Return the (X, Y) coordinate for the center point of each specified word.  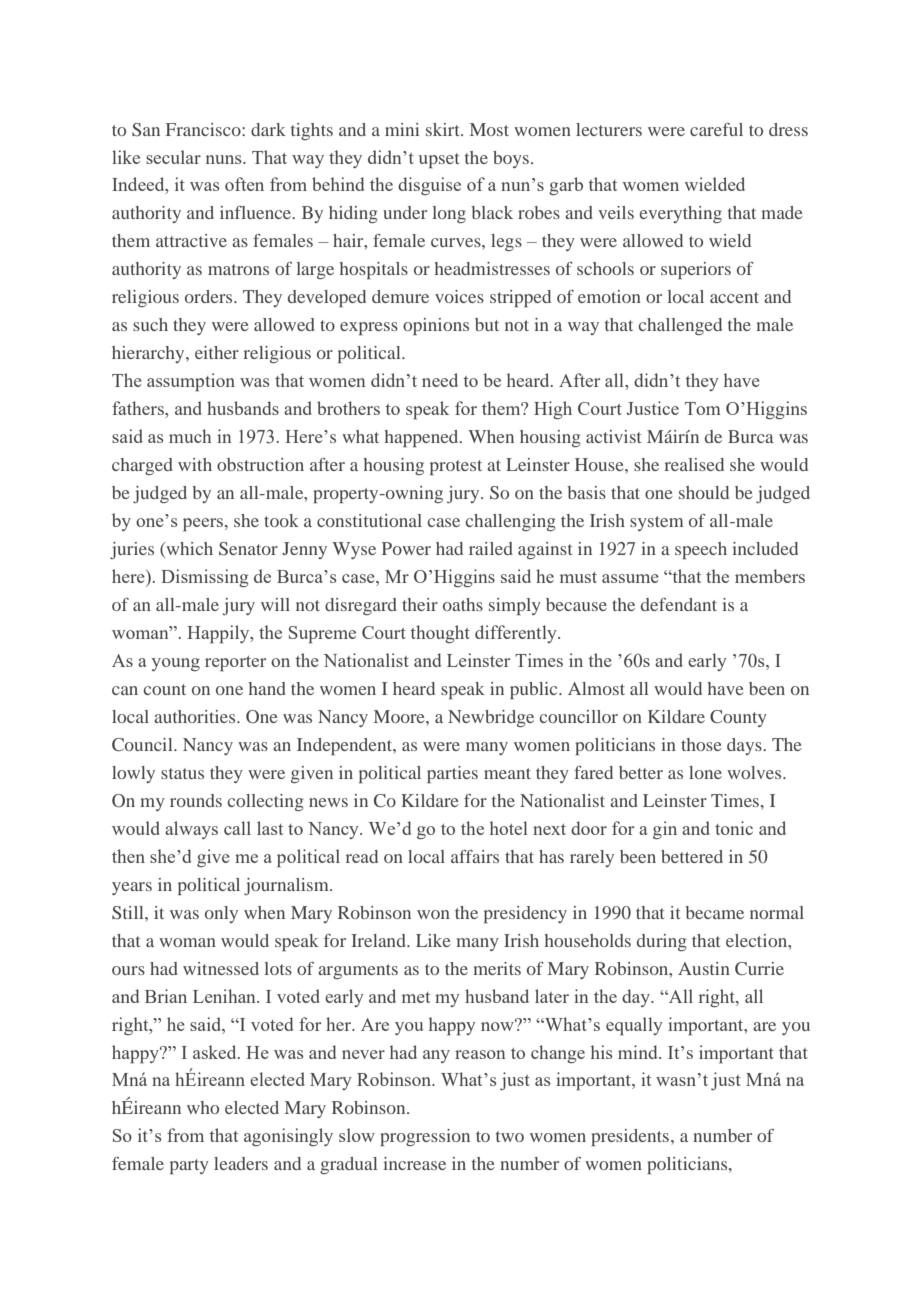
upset (438, 160)
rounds (196, 800)
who (203, 1107)
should (704, 492)
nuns (225, 159)
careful (716, 129)
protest (456, 467)
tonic (734, 828)
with (195, 464)
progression (425, 1137)
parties (452, 774)
